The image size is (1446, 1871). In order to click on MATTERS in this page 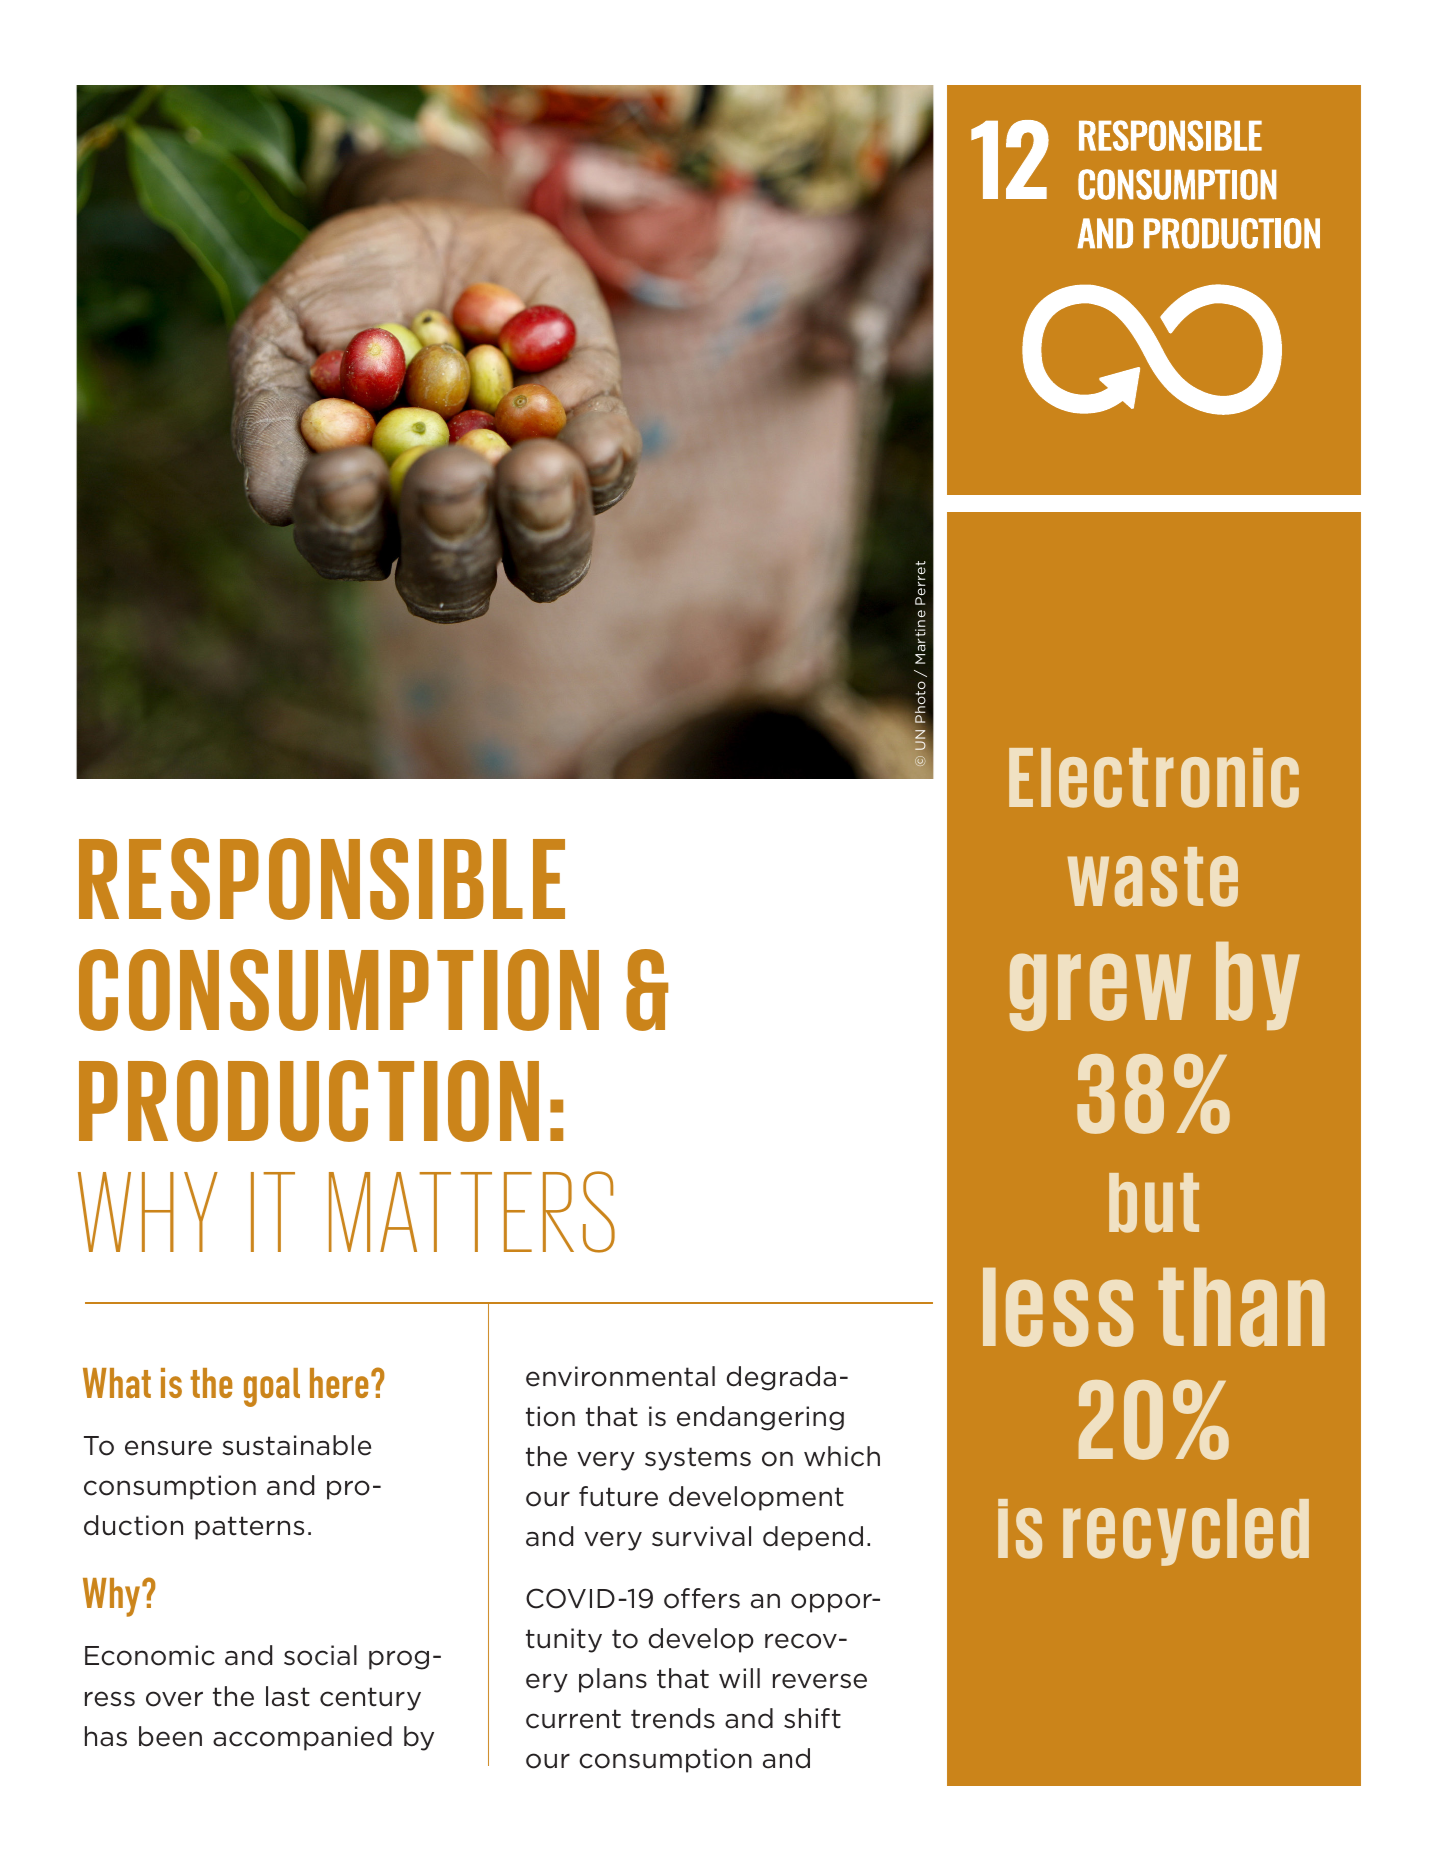, I will do `click(472, 1212)`.
